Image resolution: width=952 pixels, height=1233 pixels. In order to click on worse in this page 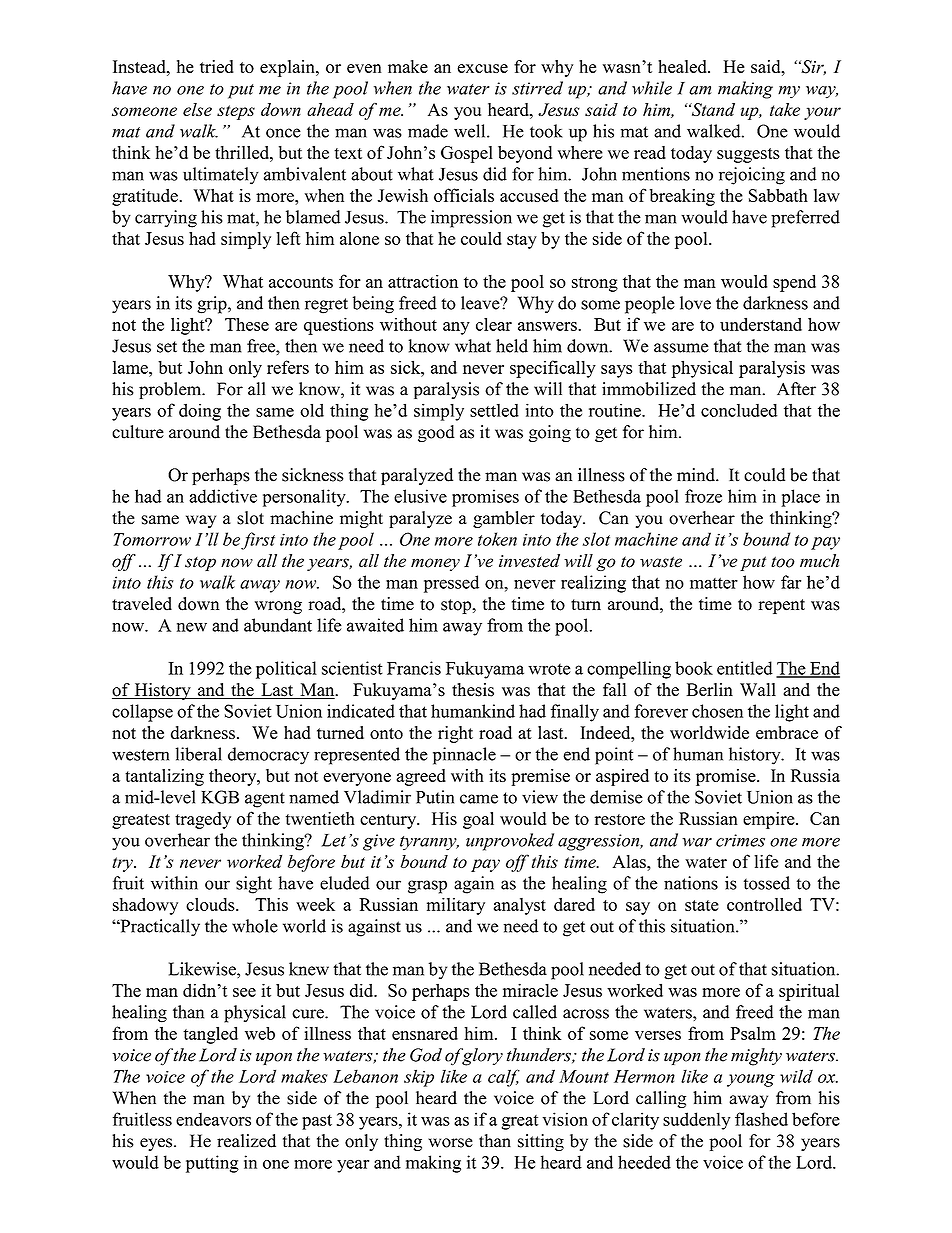, I will do `click(450, 1143)`.
